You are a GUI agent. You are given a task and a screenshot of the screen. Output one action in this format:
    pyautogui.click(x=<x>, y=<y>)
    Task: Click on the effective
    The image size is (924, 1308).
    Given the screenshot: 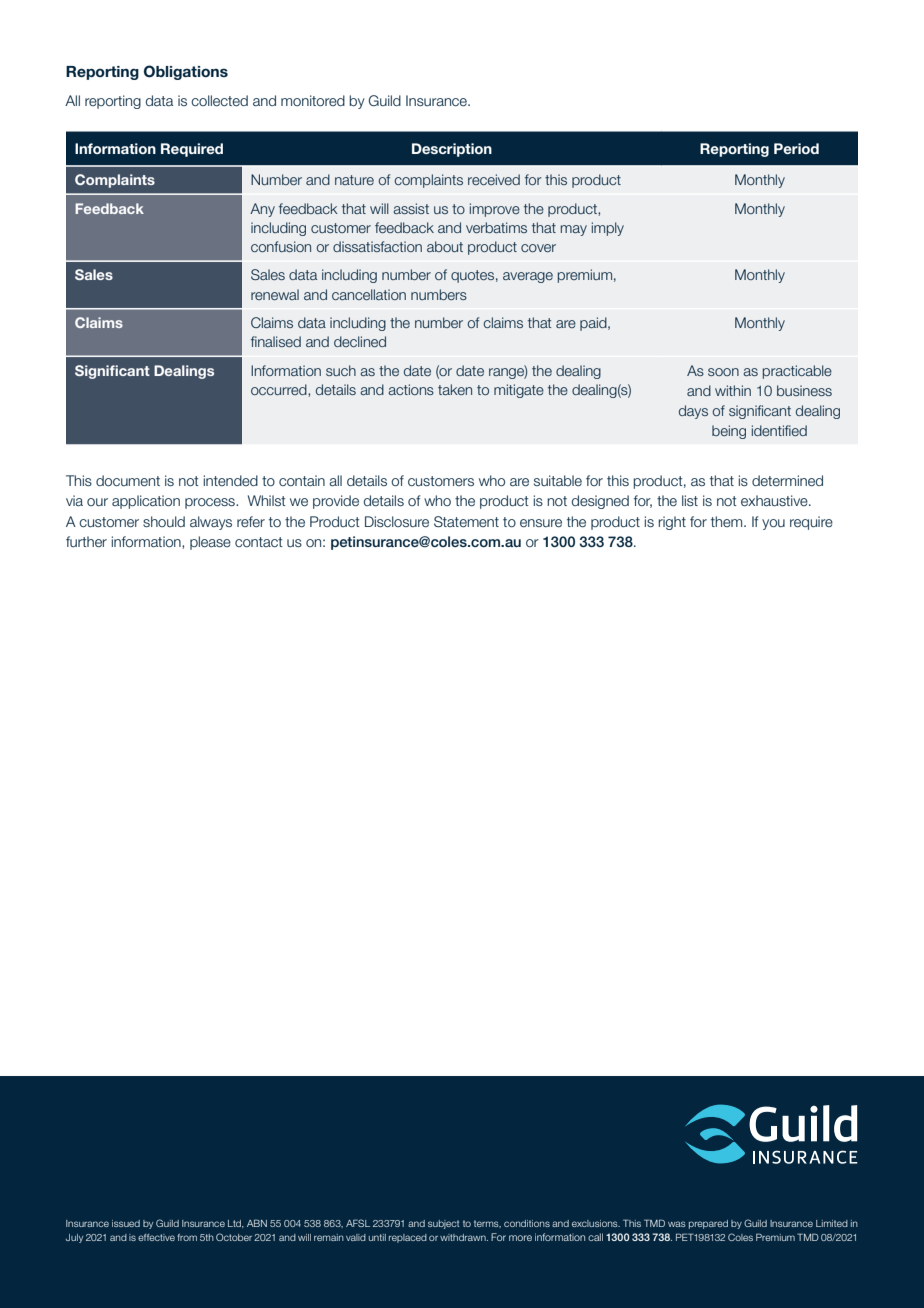 What is the action you would take?
    pyautogui.click(x=156, y=1237)
